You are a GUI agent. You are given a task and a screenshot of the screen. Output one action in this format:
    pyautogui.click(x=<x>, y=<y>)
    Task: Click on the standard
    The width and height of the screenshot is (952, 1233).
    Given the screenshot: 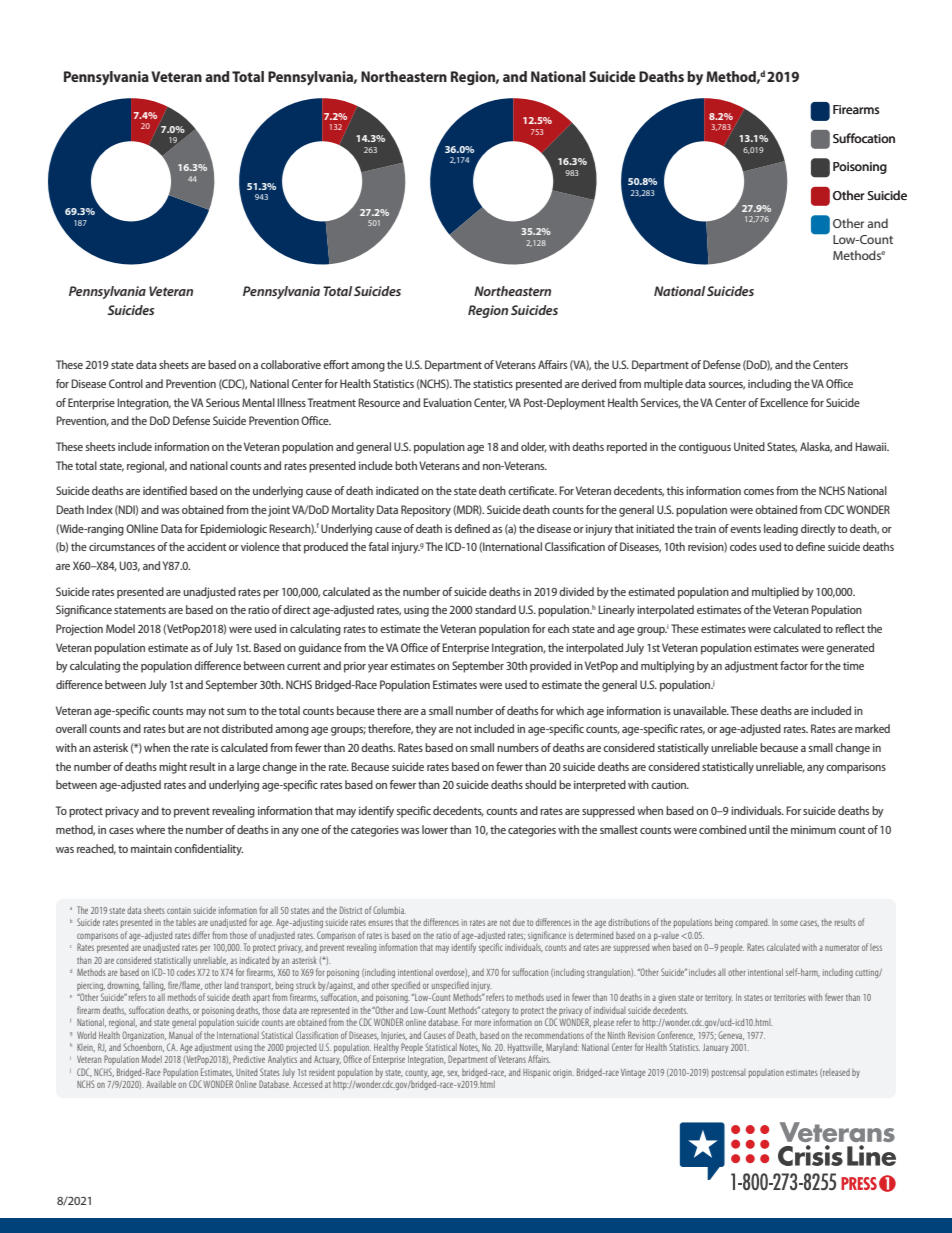 What is the action you would take?
    pyautogui.click(x=495, y=609)
